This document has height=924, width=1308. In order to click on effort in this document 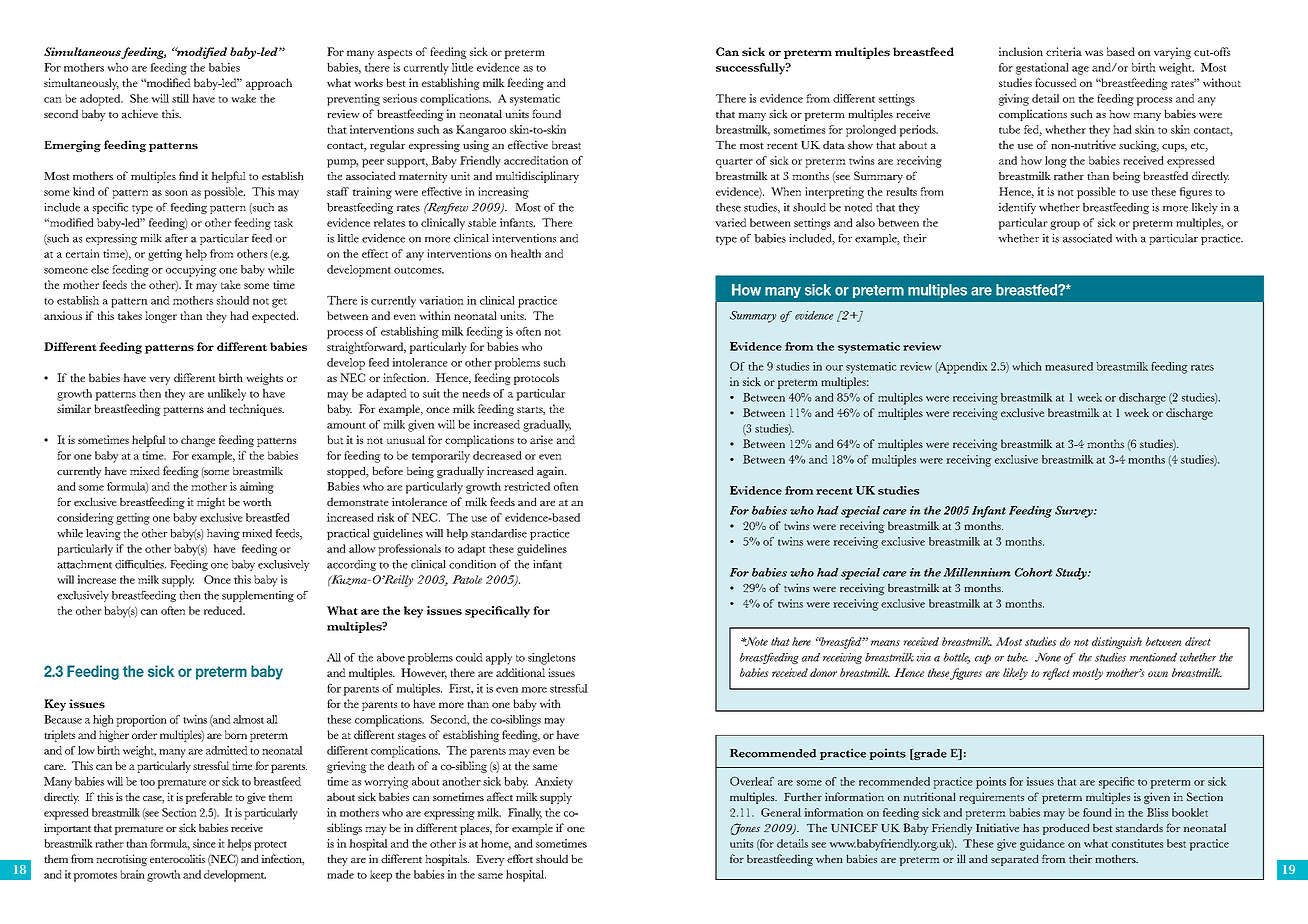, I will do `click(520, 858)`.
